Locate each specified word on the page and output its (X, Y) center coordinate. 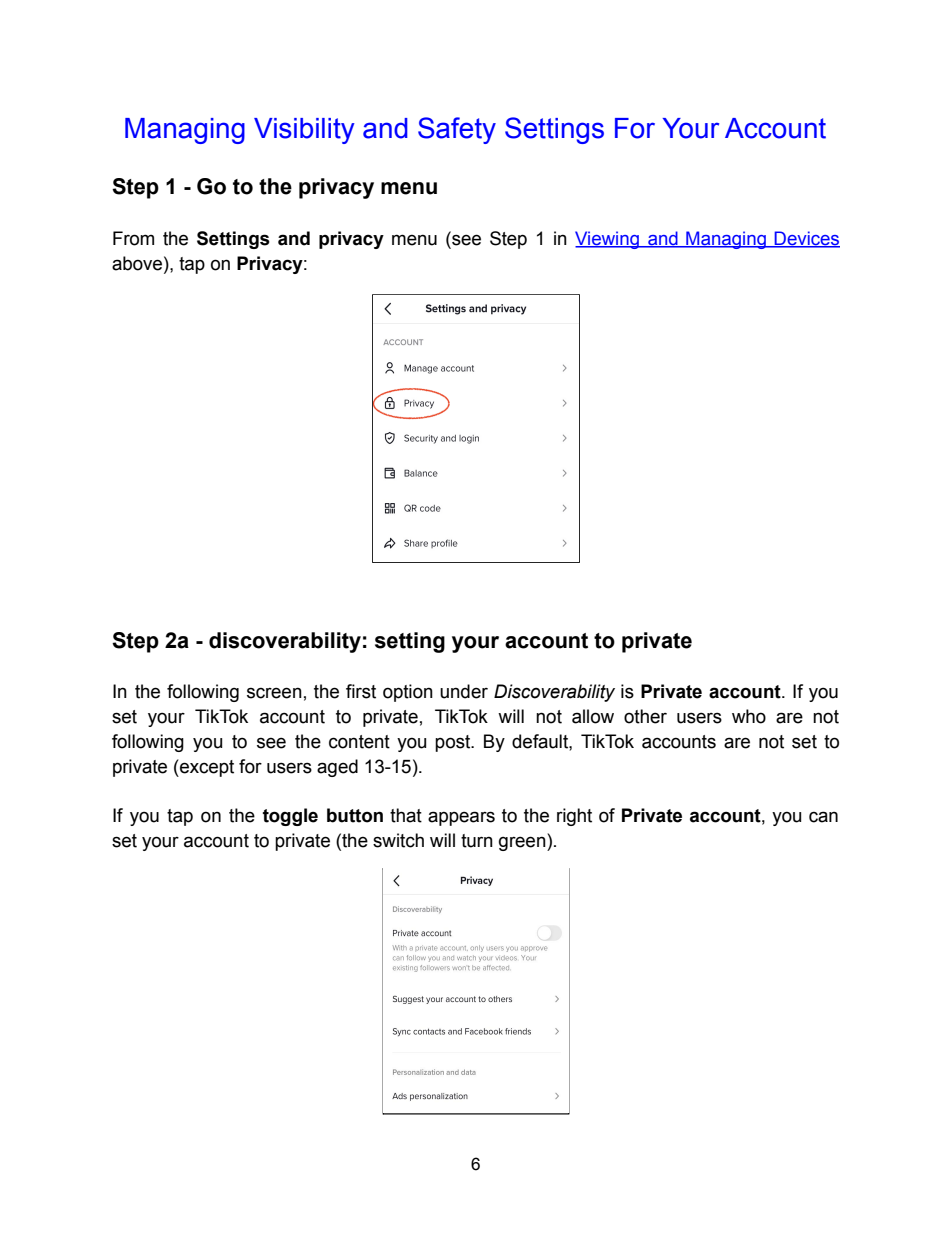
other (645, 716)
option (408, 693)
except (206, 768)
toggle (290, 817)
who (749, 716)
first (361, 691)
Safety (457, 130)
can (823, 817)
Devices (806, 239)
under (464, 691)
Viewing (608, 240)
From (133, 238)
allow (593, 716)
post (454, 743)
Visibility (304, 131)
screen (274, 693)
